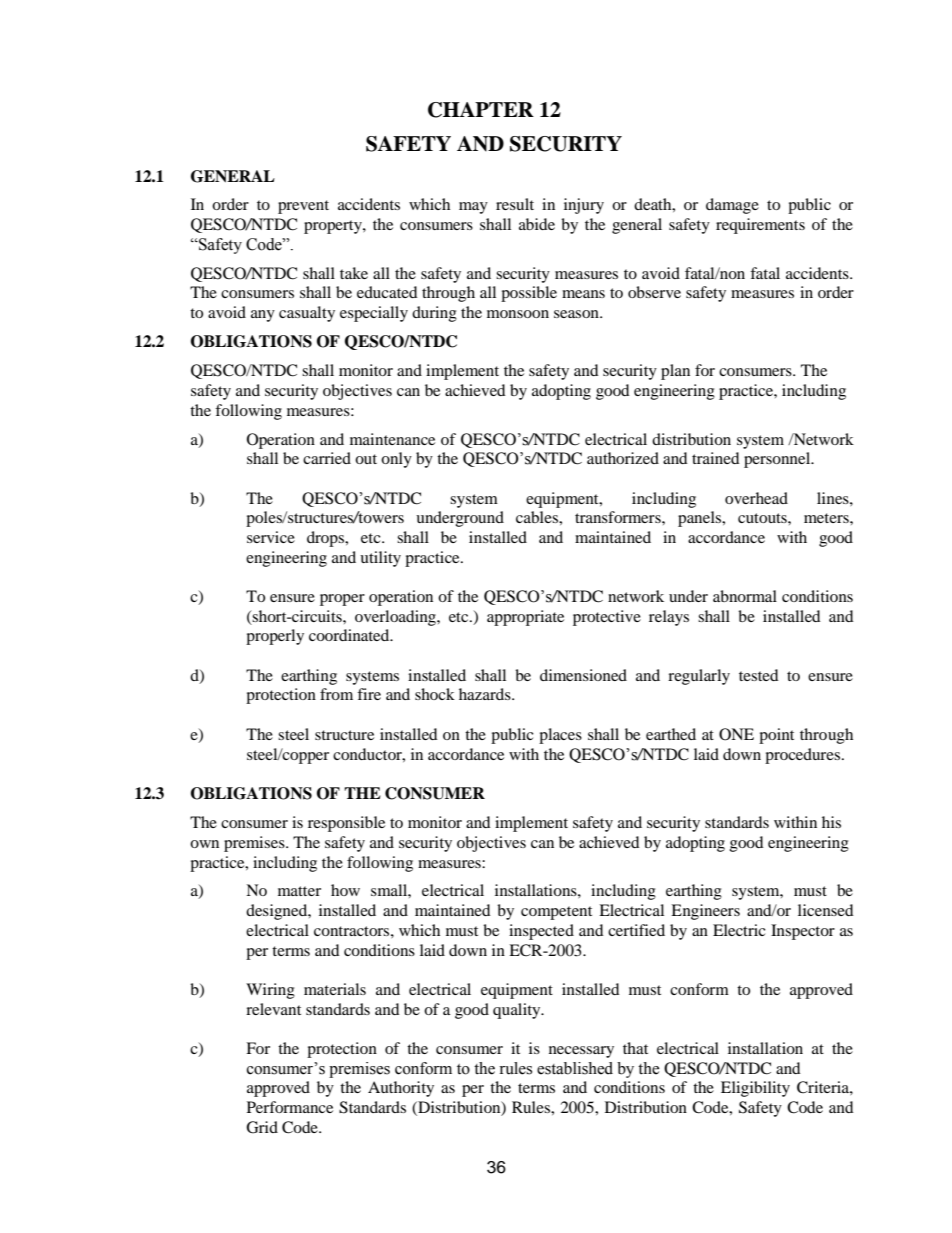 The width and height of the image is (952, 1233). Describe the element at coordinates (732, 206) in the image. I see `damage` at that location.
